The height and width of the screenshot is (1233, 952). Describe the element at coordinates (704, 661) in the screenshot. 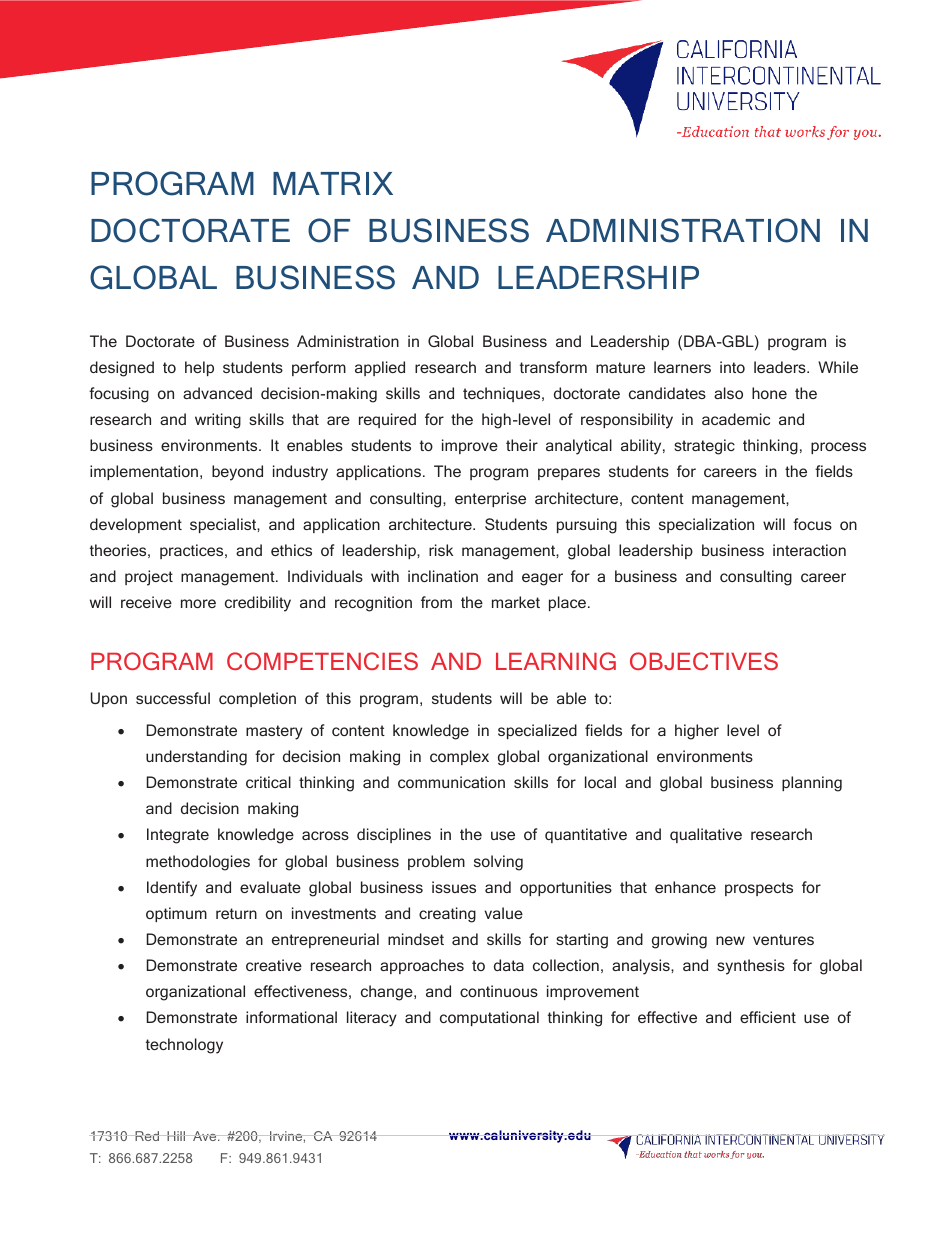

I see `OBJECTIVES` at that location.
